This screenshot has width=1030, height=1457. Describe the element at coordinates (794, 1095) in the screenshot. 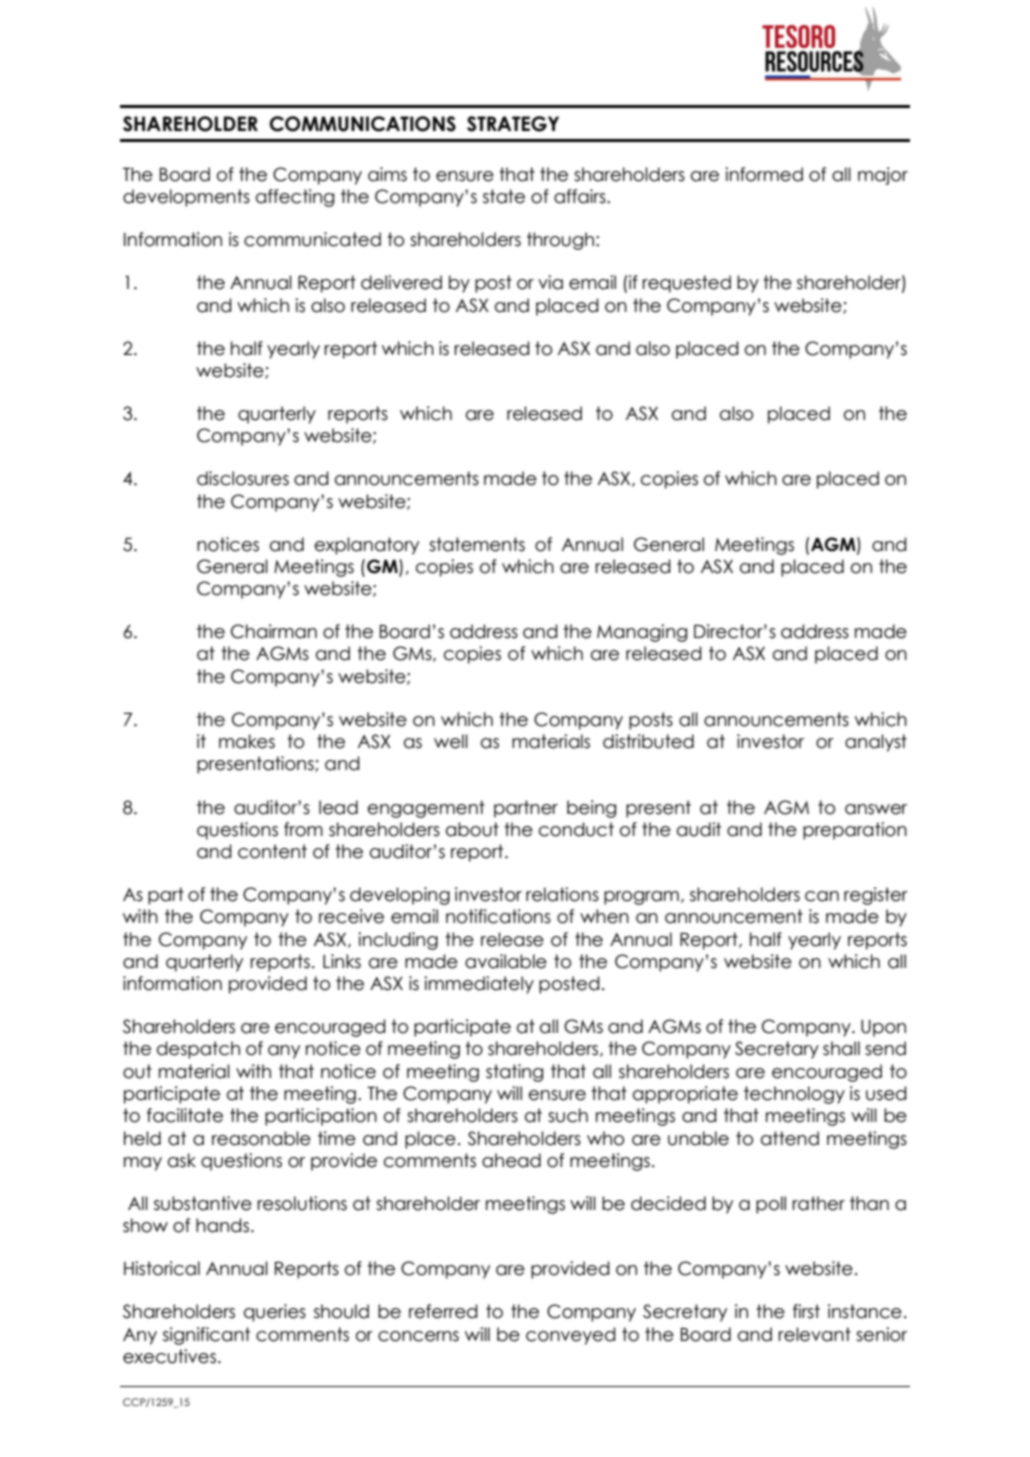

I see `technology` at that location.
